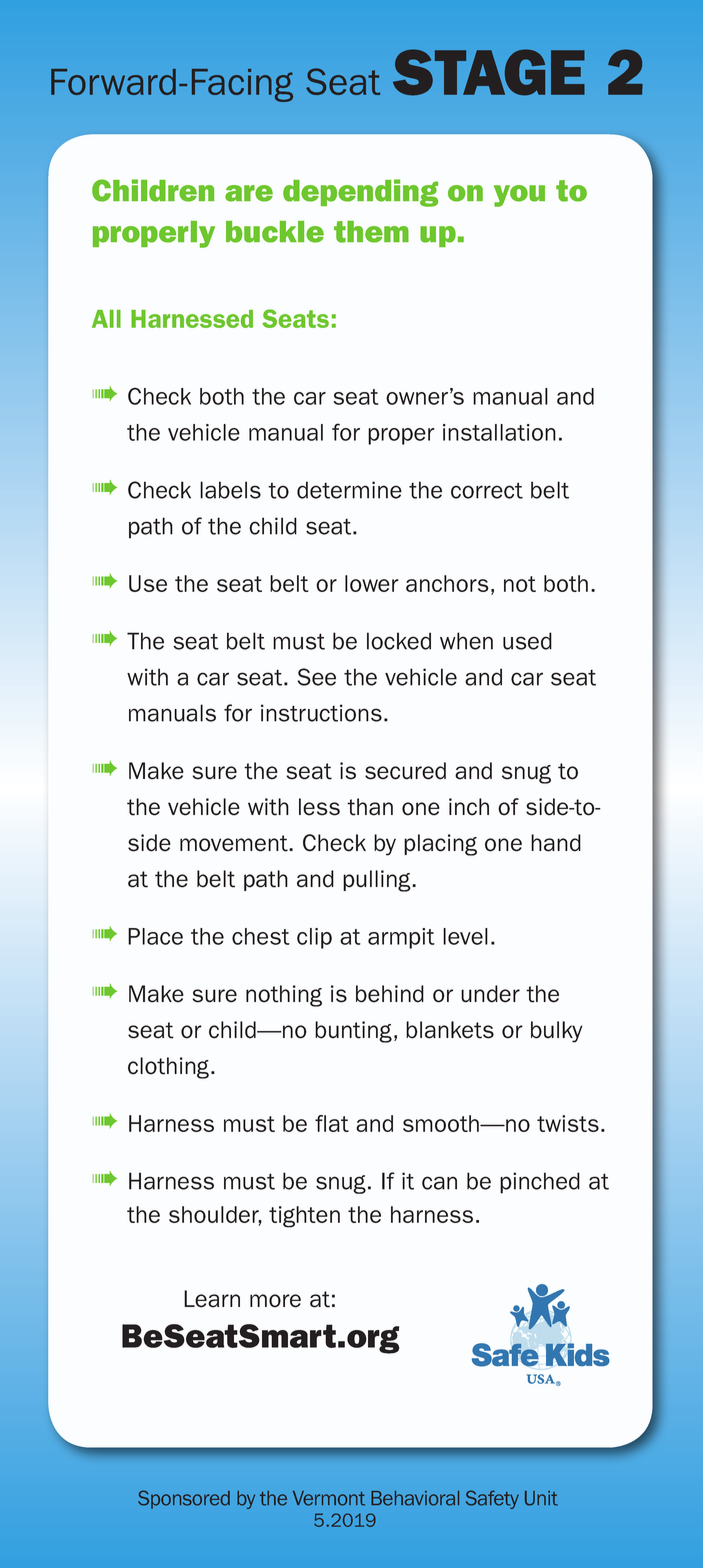 Image resolution: width=703 pixels, height=1568 pixels. Describe the element at coordinates (360, 193) in the document. I see `depending` at that location.
